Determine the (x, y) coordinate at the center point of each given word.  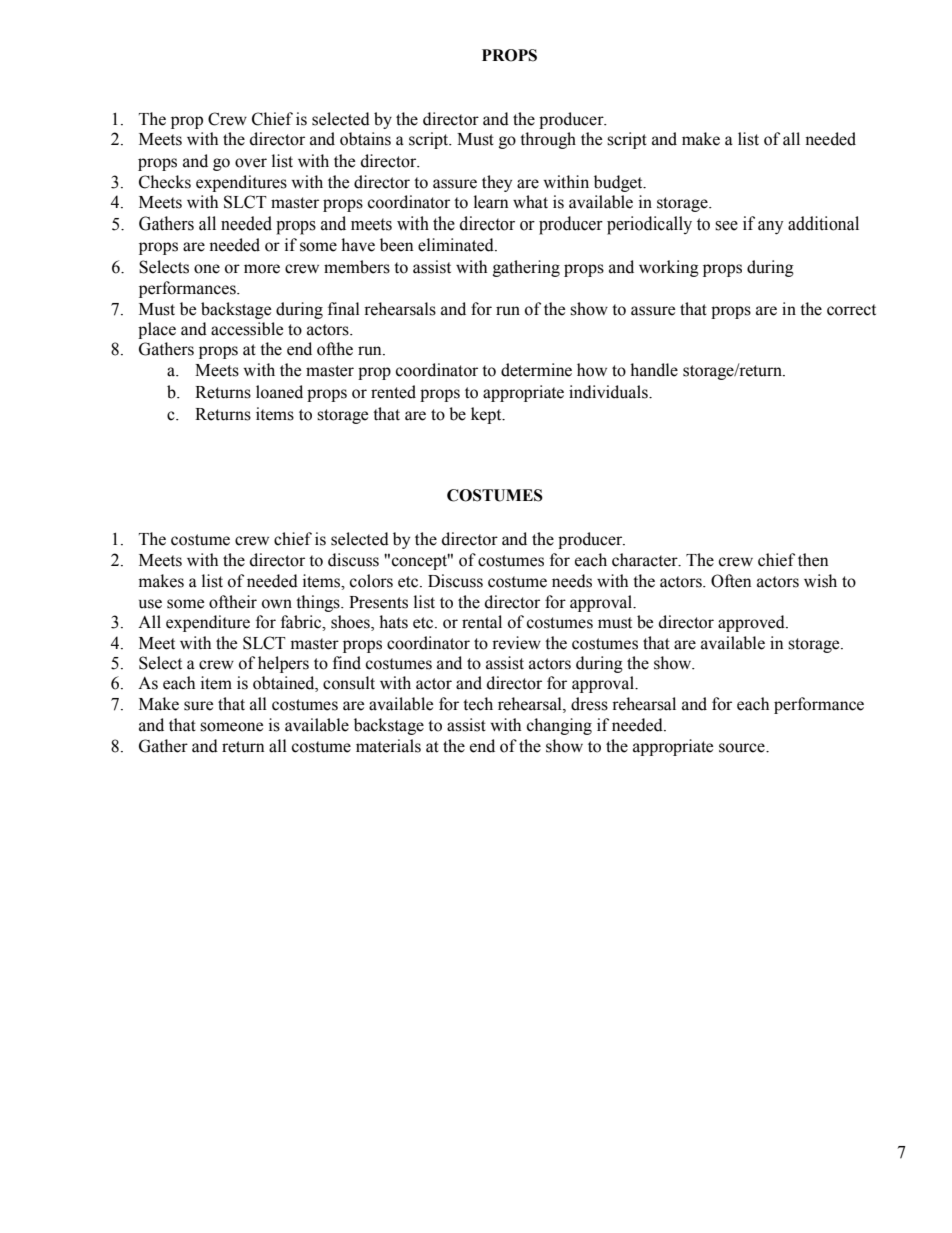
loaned (279, 392)
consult (349, 683)
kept (487, 415)
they (497, 183)
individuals (609, 392)
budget (619, 183)
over (251, 163)
